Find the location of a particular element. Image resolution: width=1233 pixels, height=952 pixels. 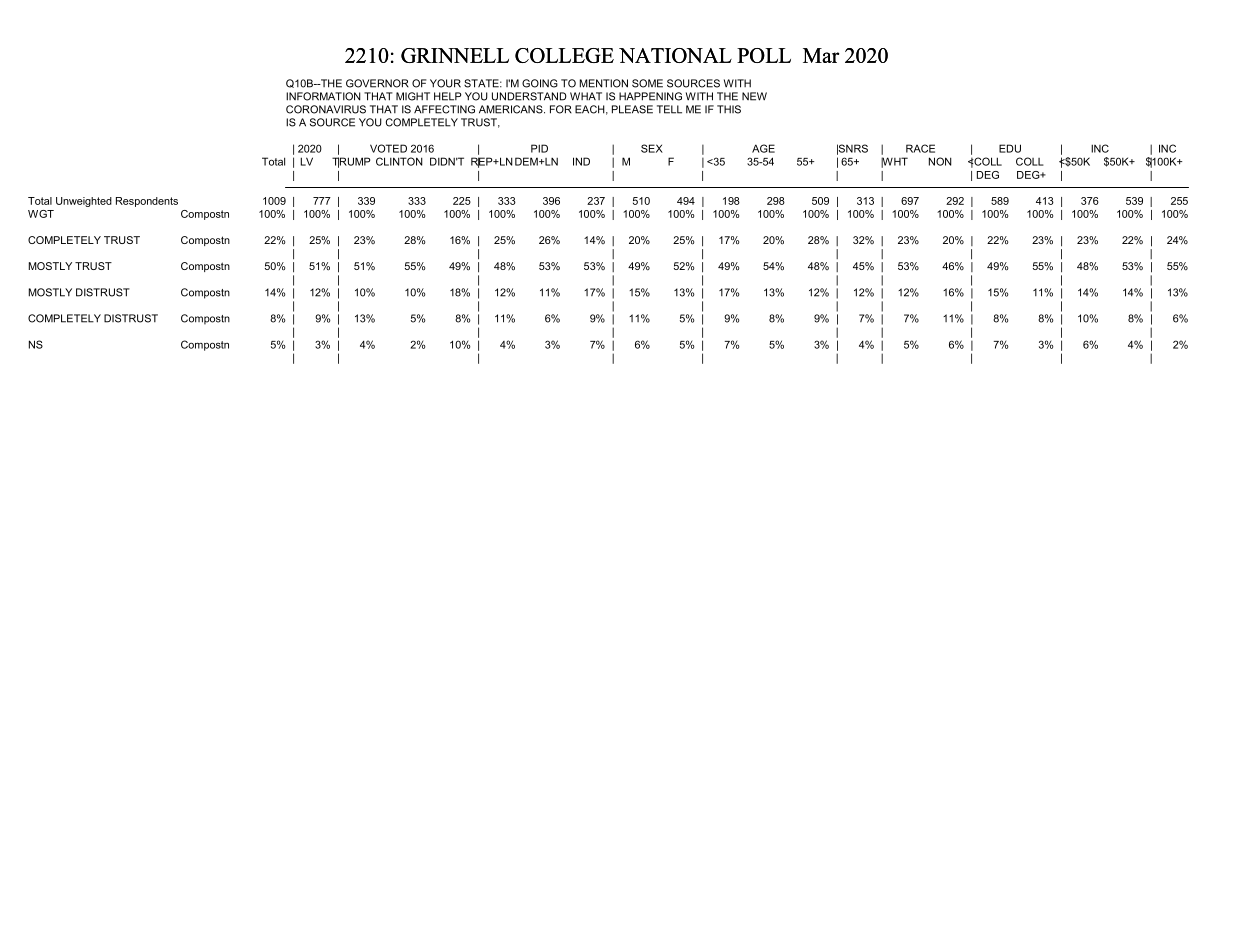

UNDERSTAND is located at coordinates (529, 96).
